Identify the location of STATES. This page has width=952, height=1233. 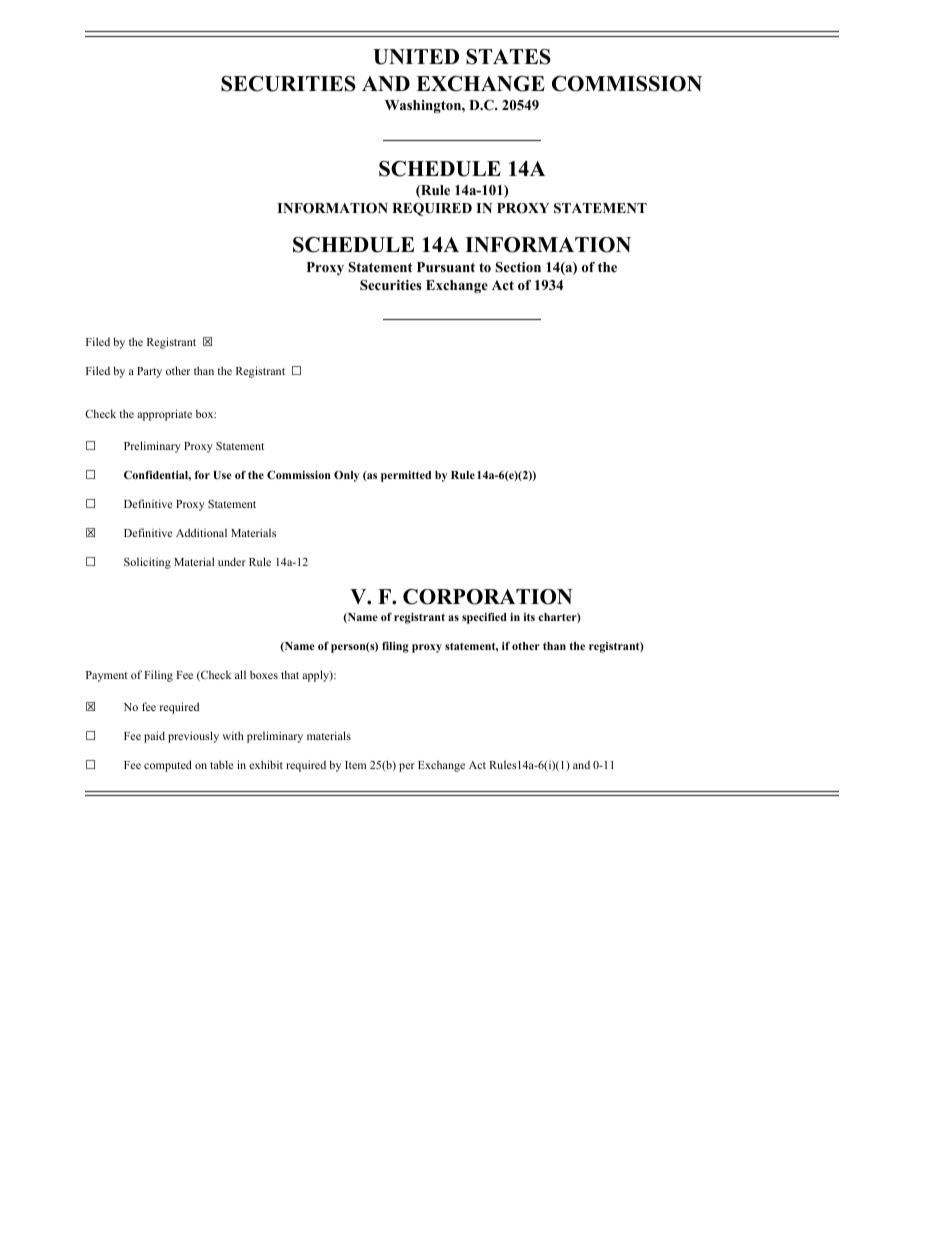
(508, 57).
